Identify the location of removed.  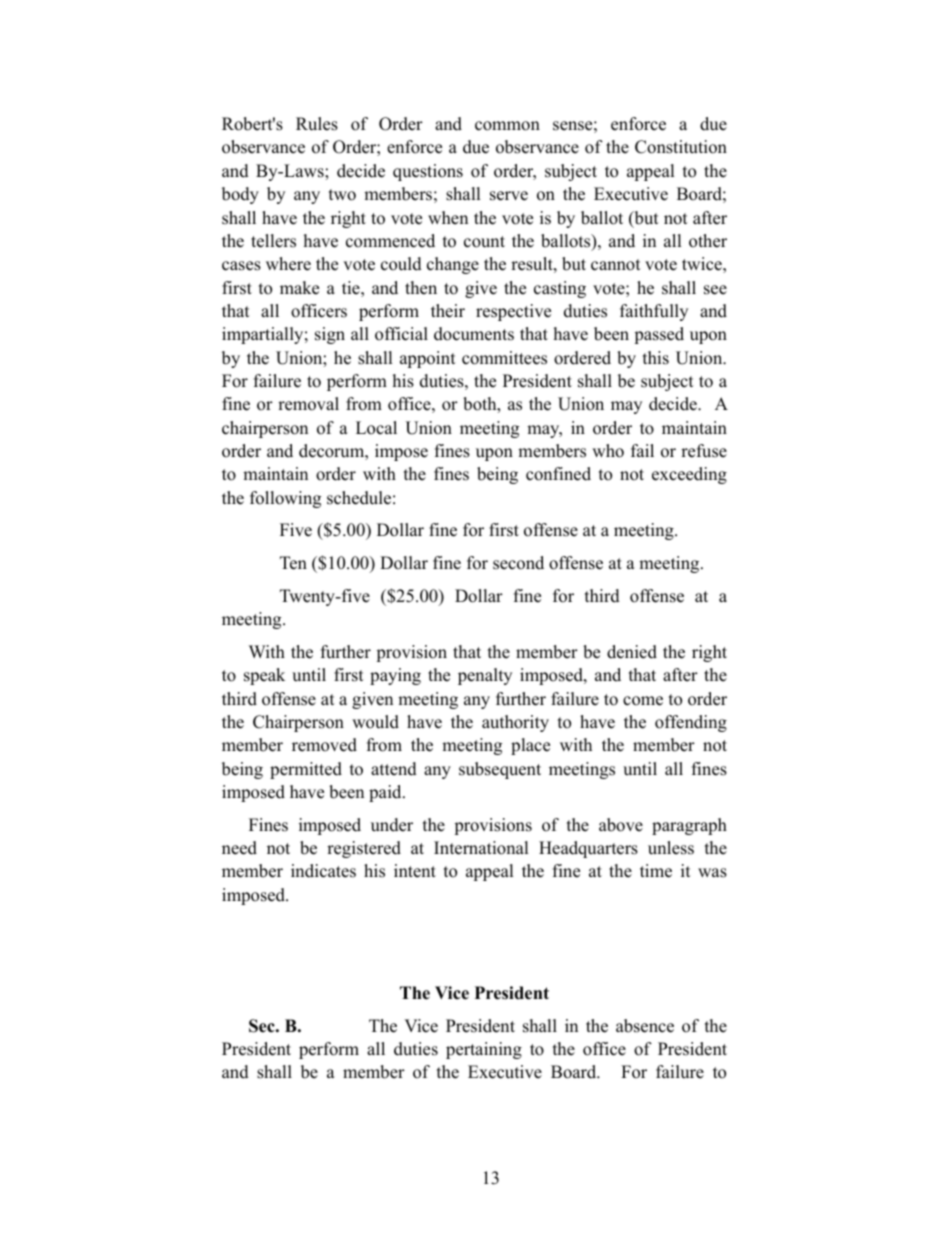
(324, 745).
